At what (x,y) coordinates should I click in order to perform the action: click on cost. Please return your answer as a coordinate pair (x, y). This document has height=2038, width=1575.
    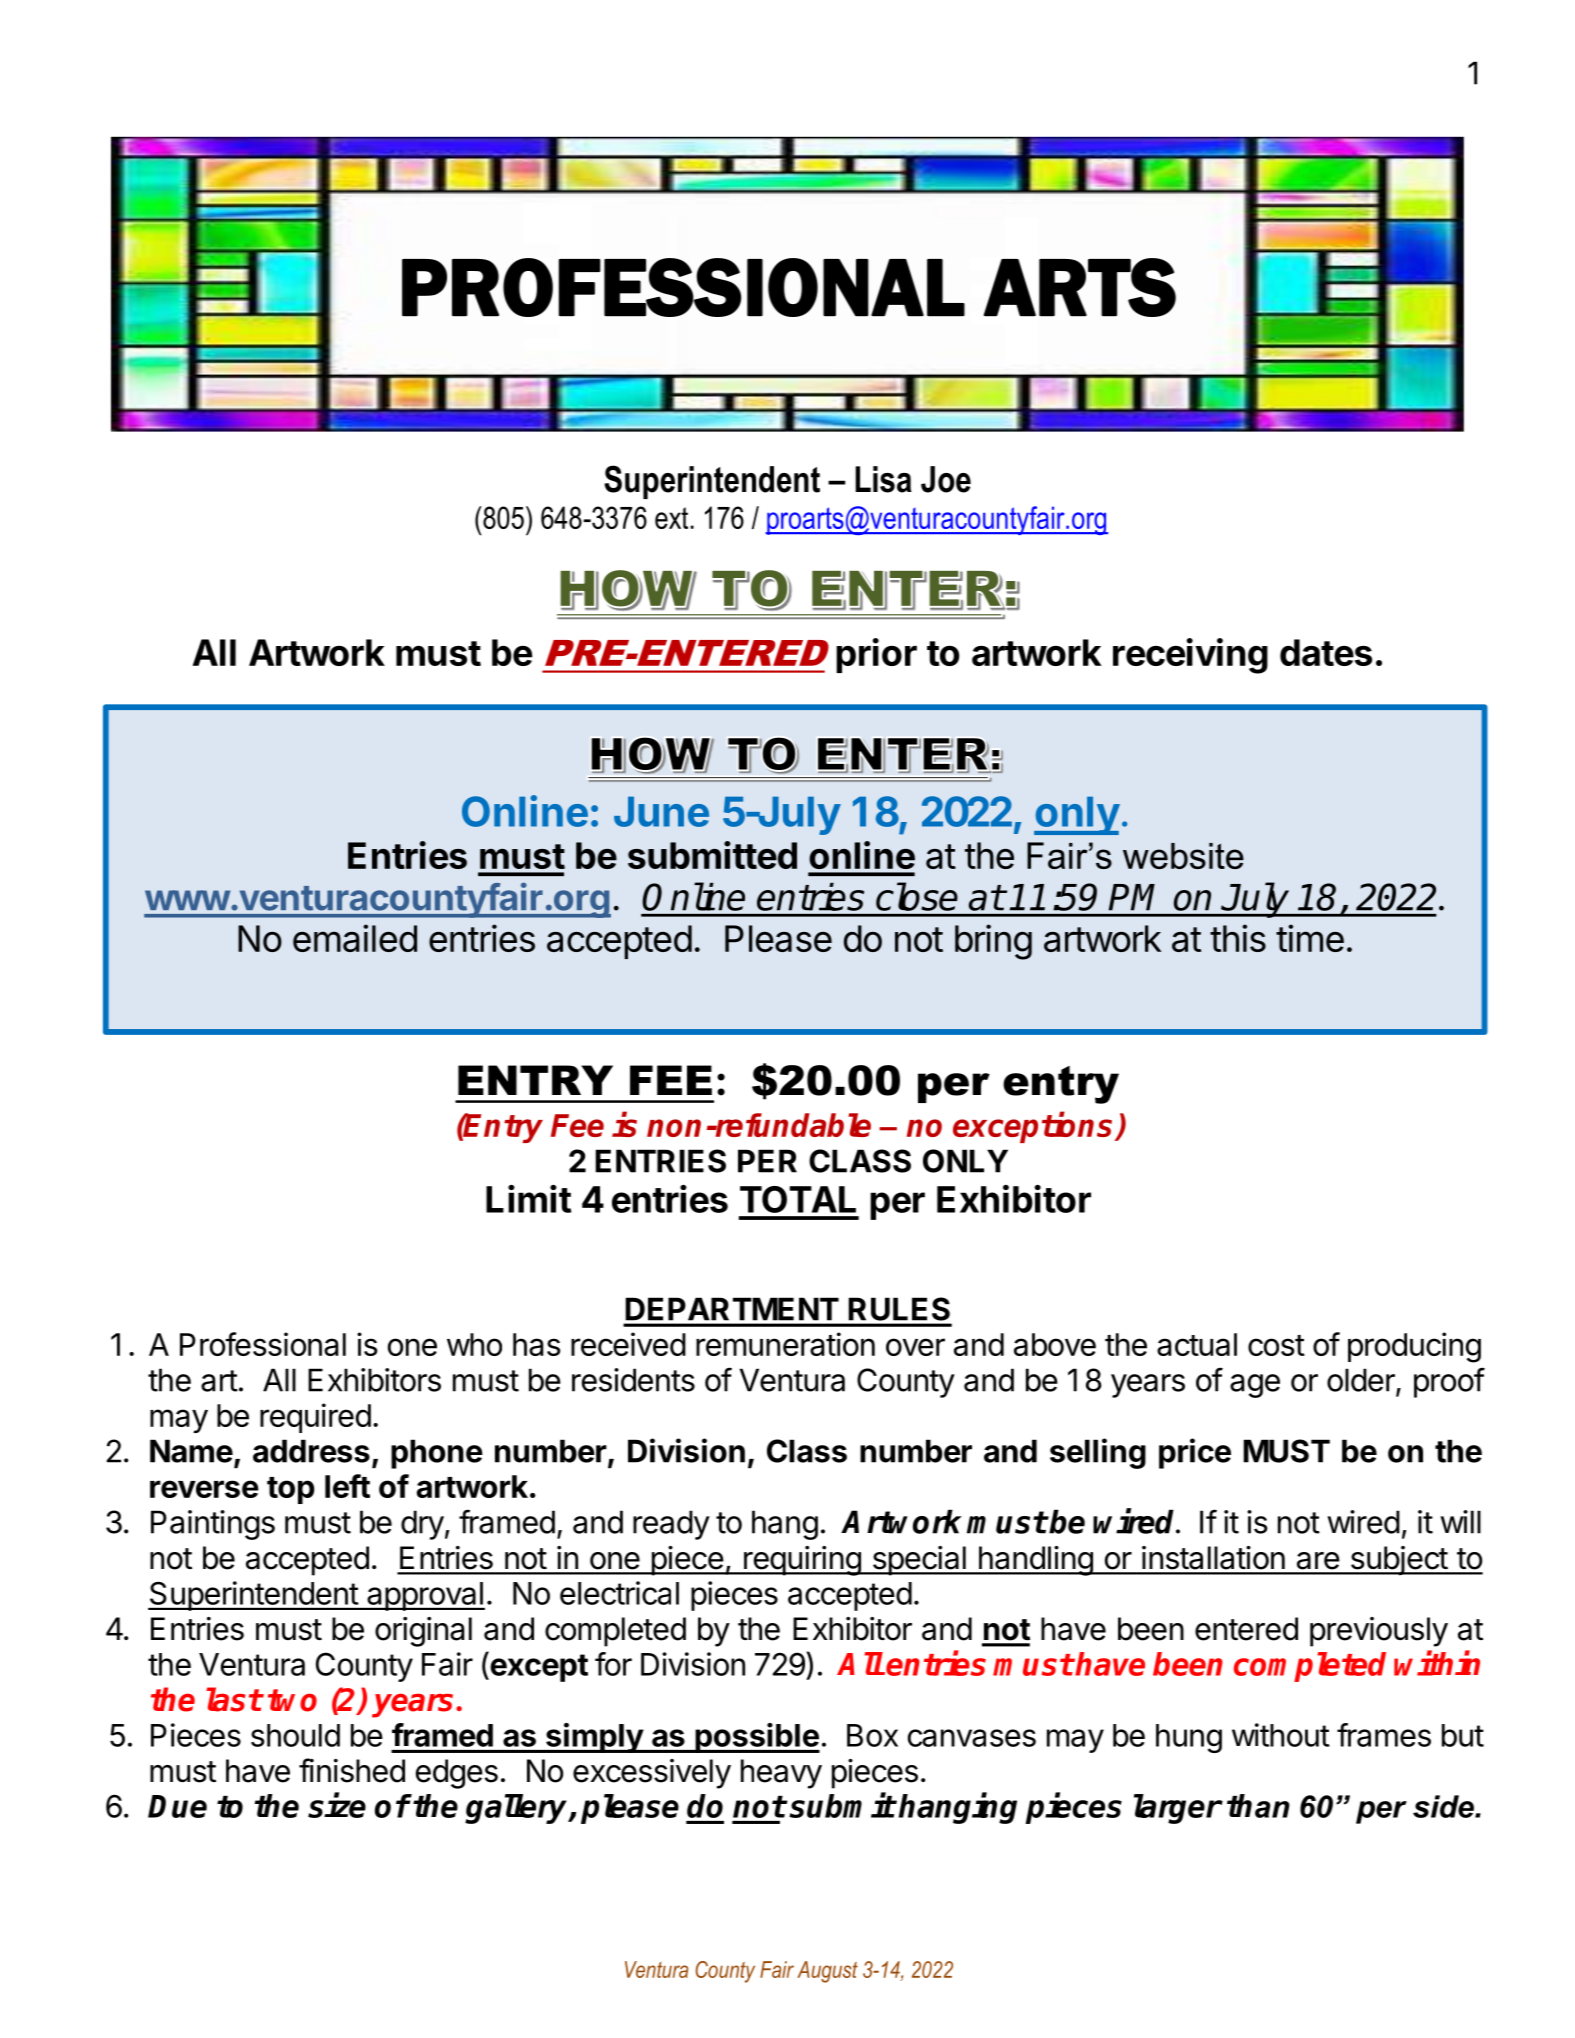
    Looking at the image, I should click on (1276, 1345).
